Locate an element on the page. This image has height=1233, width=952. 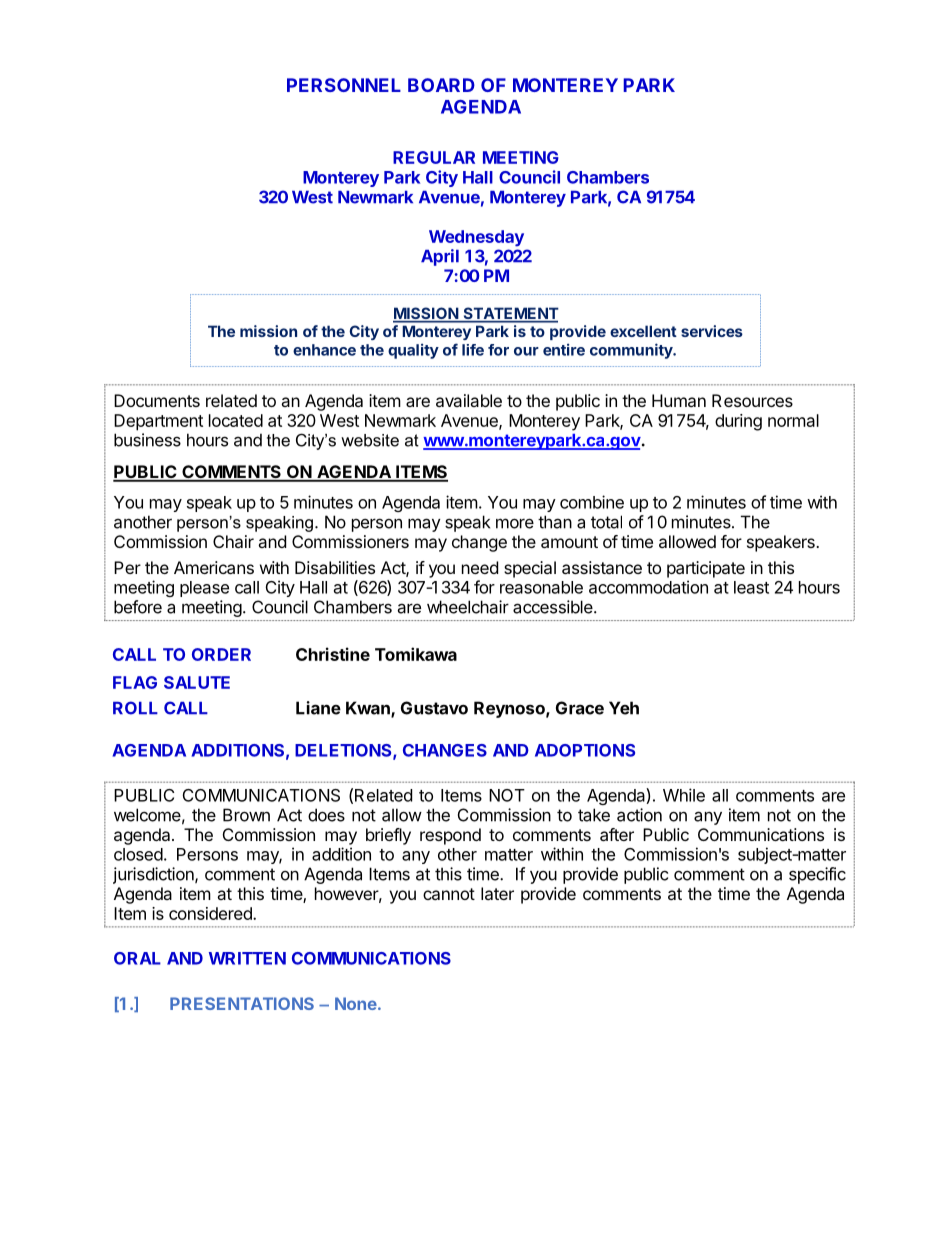
services is located at coordinates (712, 331).
